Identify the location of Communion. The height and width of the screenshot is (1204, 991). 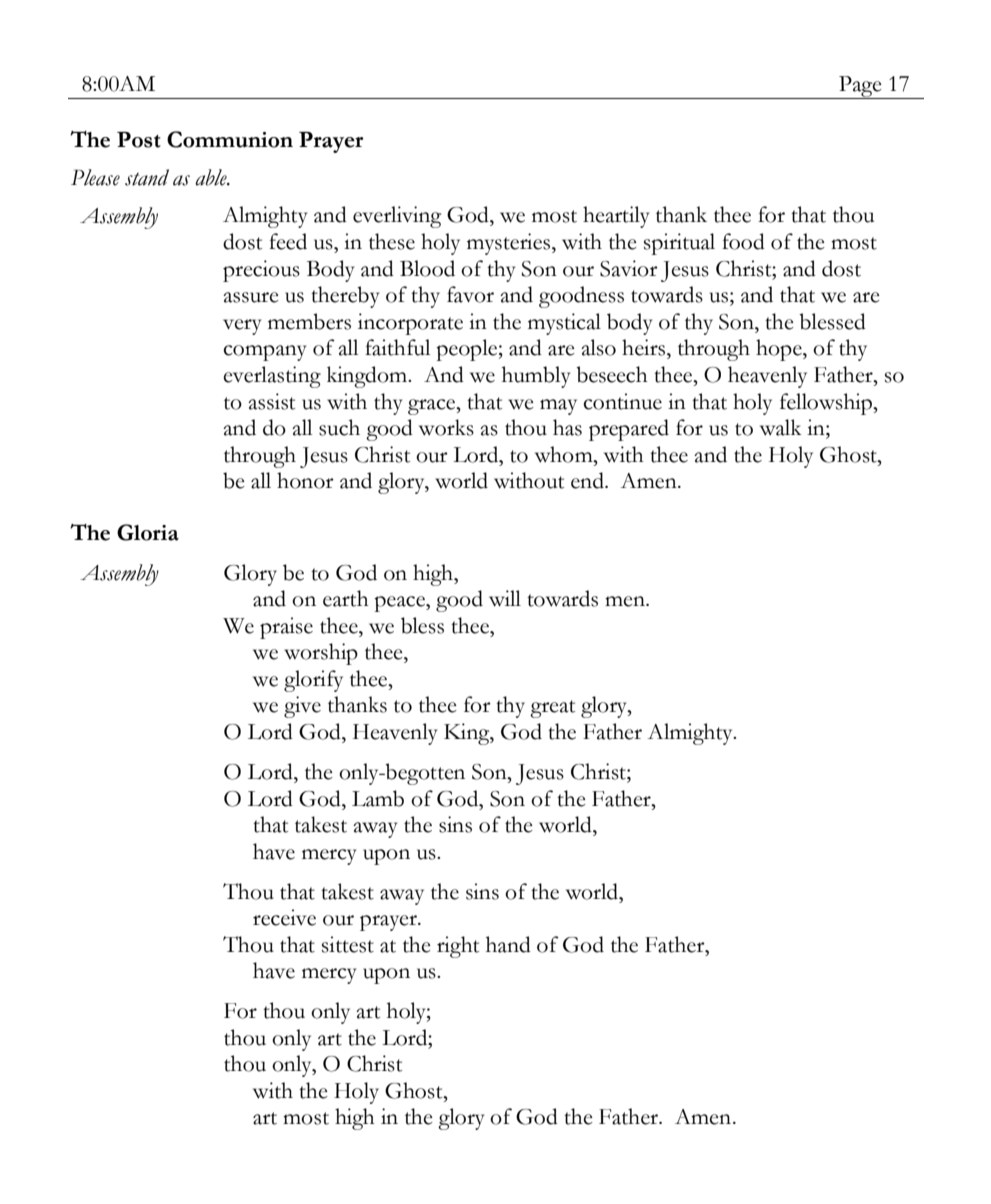
(230, 139).
